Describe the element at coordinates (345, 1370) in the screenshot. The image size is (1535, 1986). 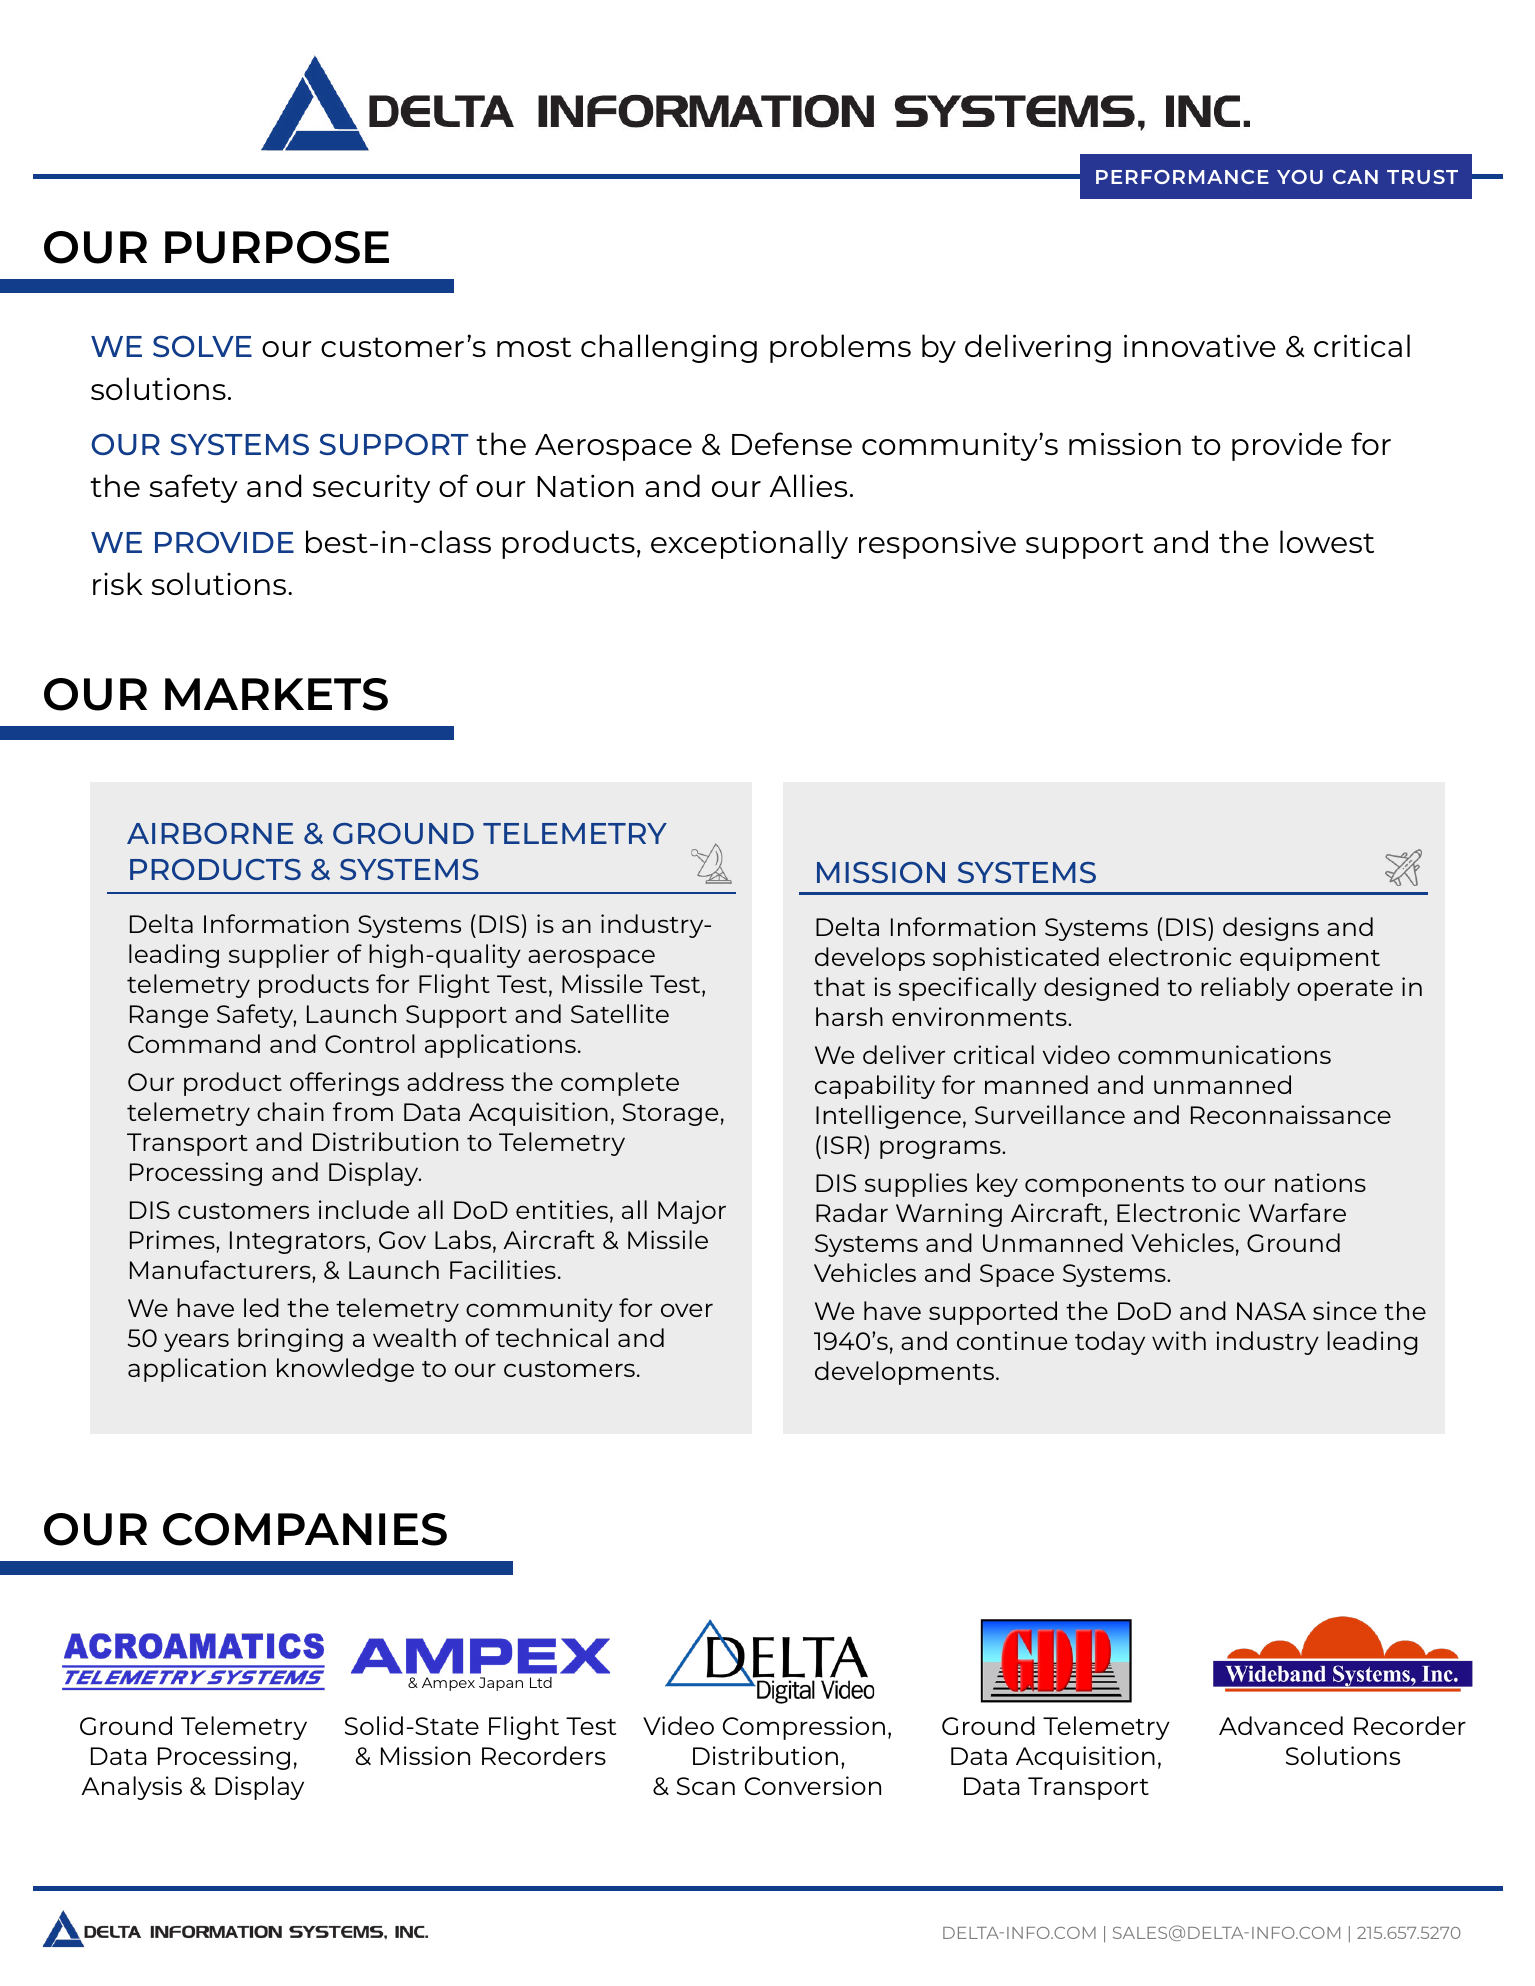
I see `knowledge` at that location.
